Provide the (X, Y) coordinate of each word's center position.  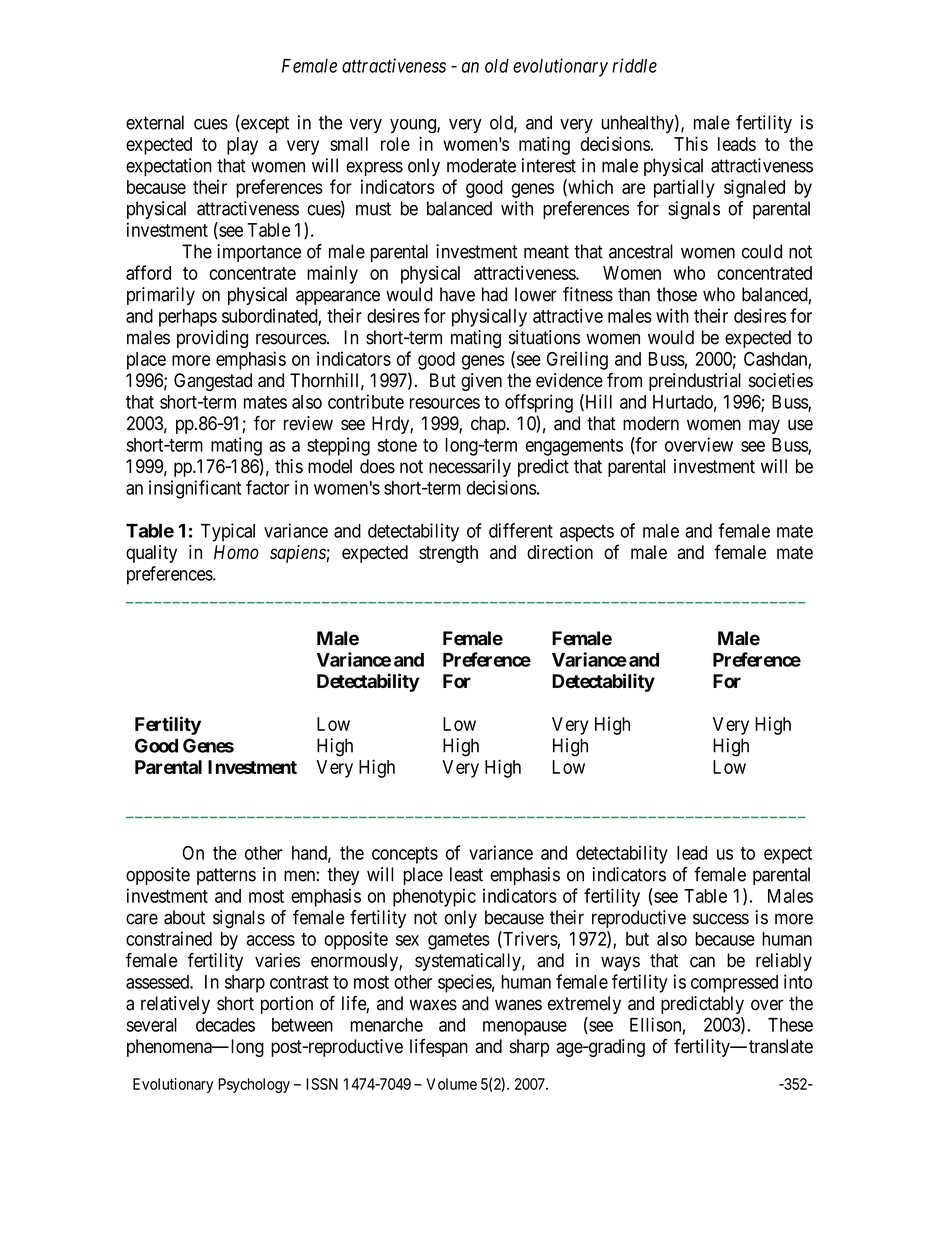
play (242, 146)
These (790, 1025)
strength (448, 554)
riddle (634, 65)
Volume (451, 1084)
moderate (481, 165)
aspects (587, 533)
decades (225, 1025)
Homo (236, 552)
